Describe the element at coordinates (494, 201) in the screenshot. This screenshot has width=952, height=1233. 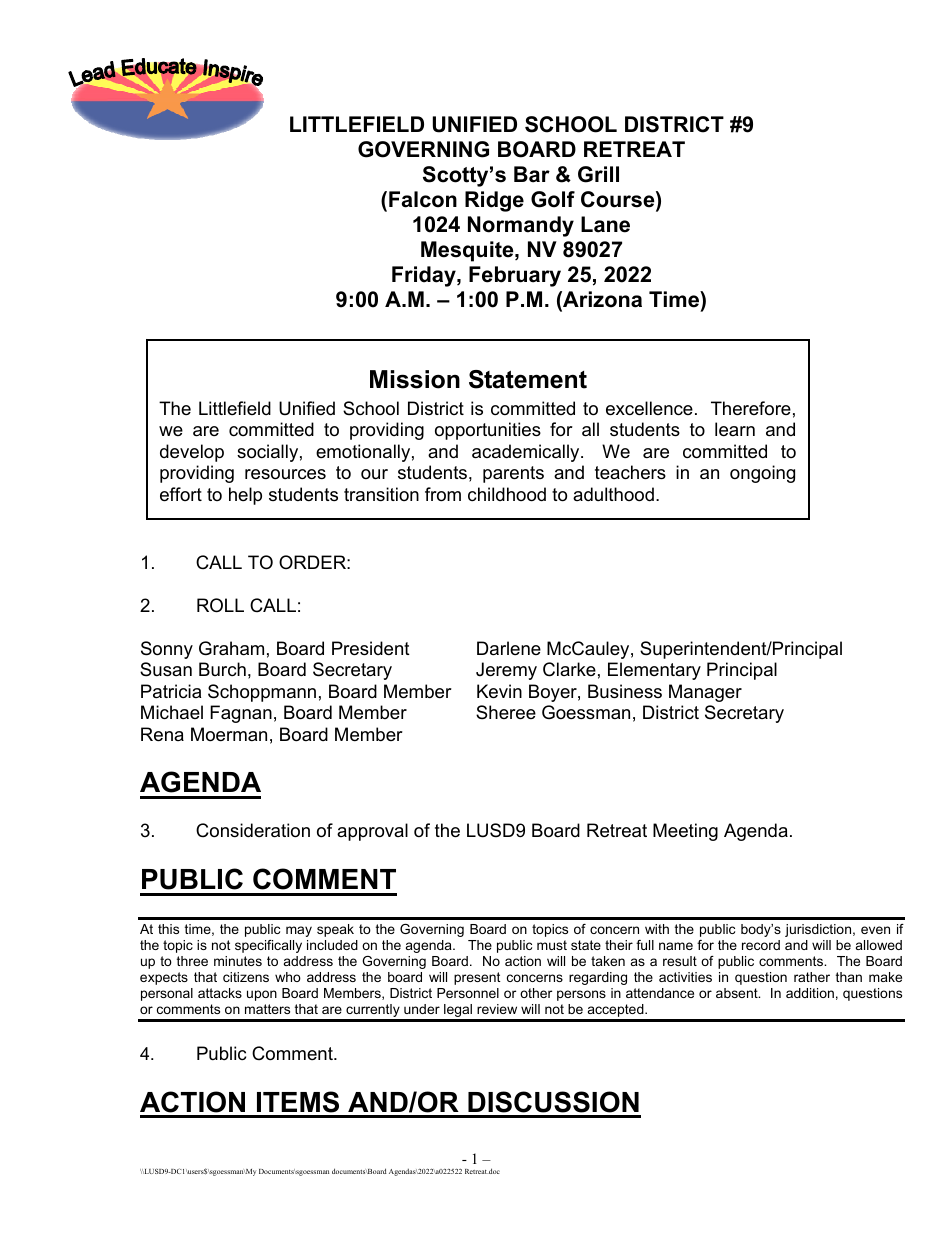
I see `Ridge` at that location.
